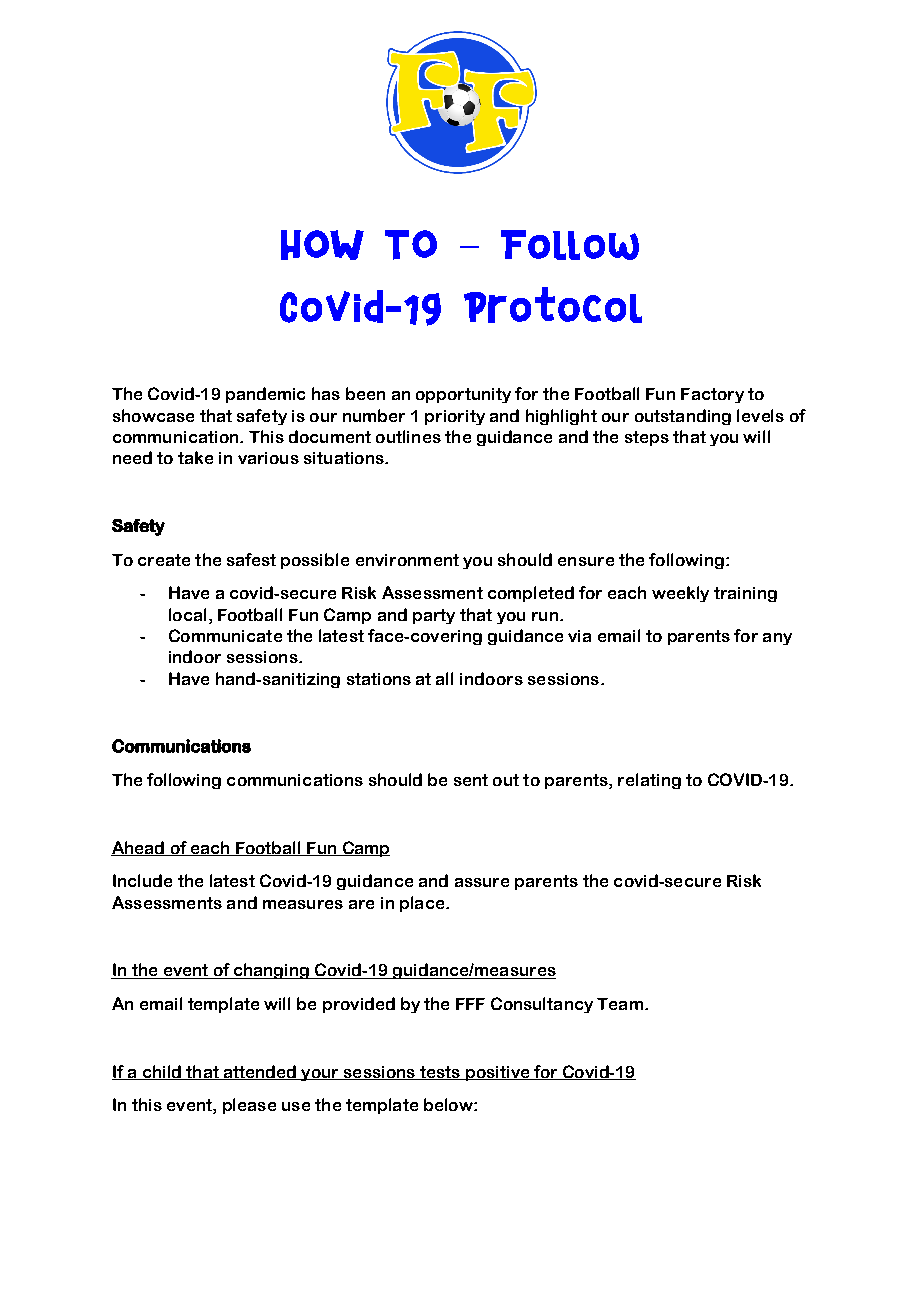 The height and width of the page is (1308, 924). Describe the element at coordinates (620, 1004) in the page. I see `Team` at that location.
